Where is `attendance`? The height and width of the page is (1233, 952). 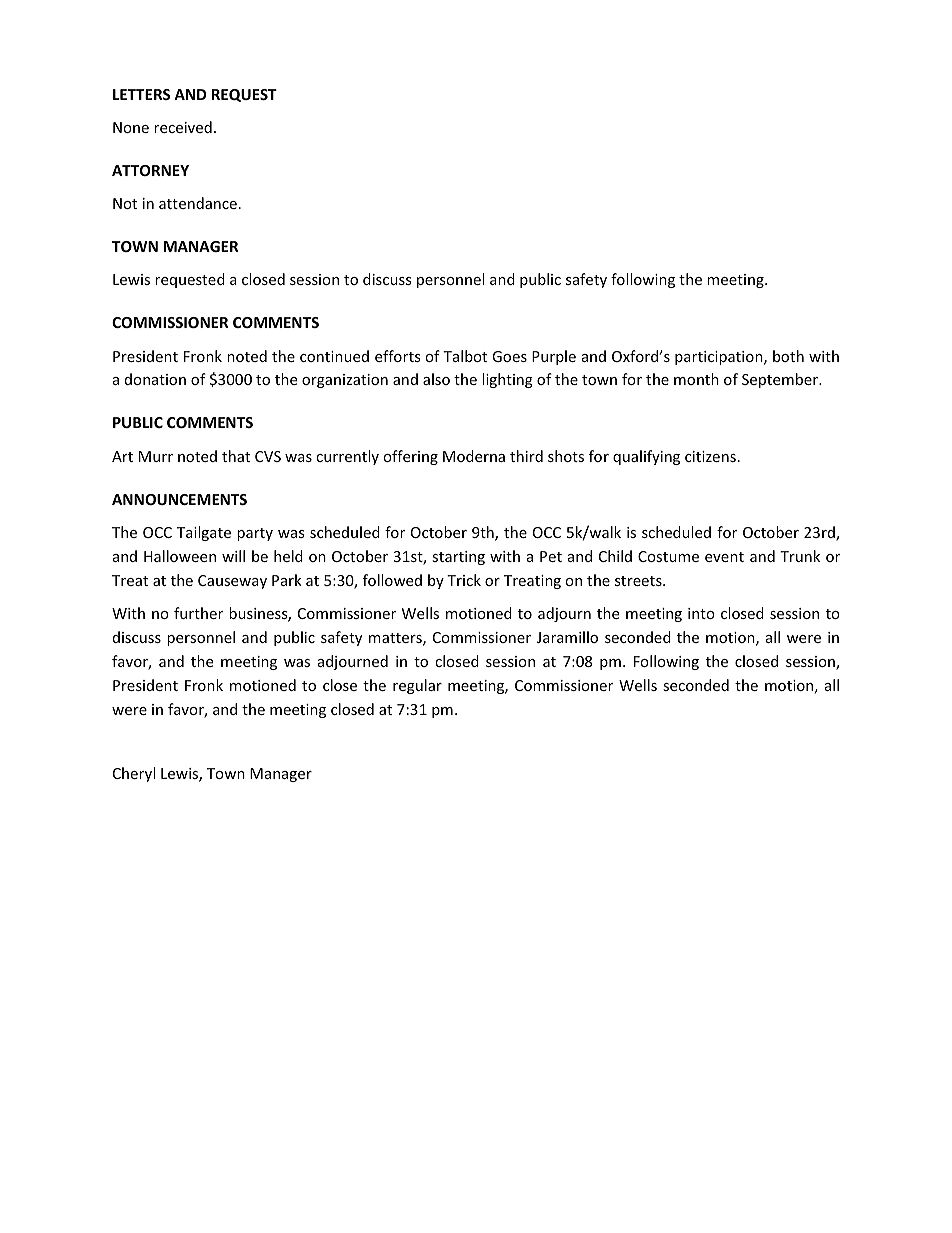 attendance is located at coordinates (198, 203).
